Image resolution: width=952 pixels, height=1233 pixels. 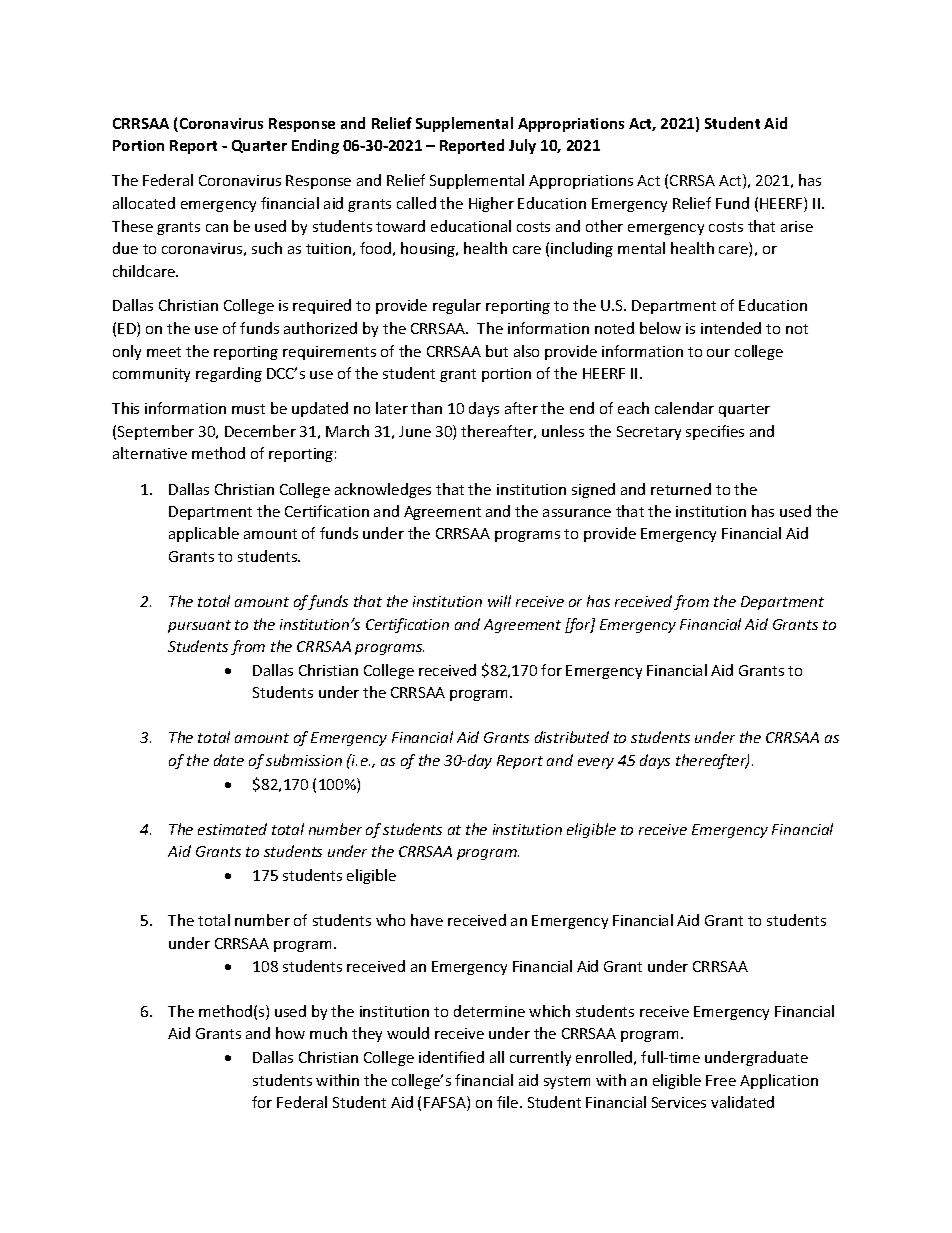 What do you see at coordinates (290, 1033) in the screenshot?
I see `how` at bounding box center [290, 1033].
